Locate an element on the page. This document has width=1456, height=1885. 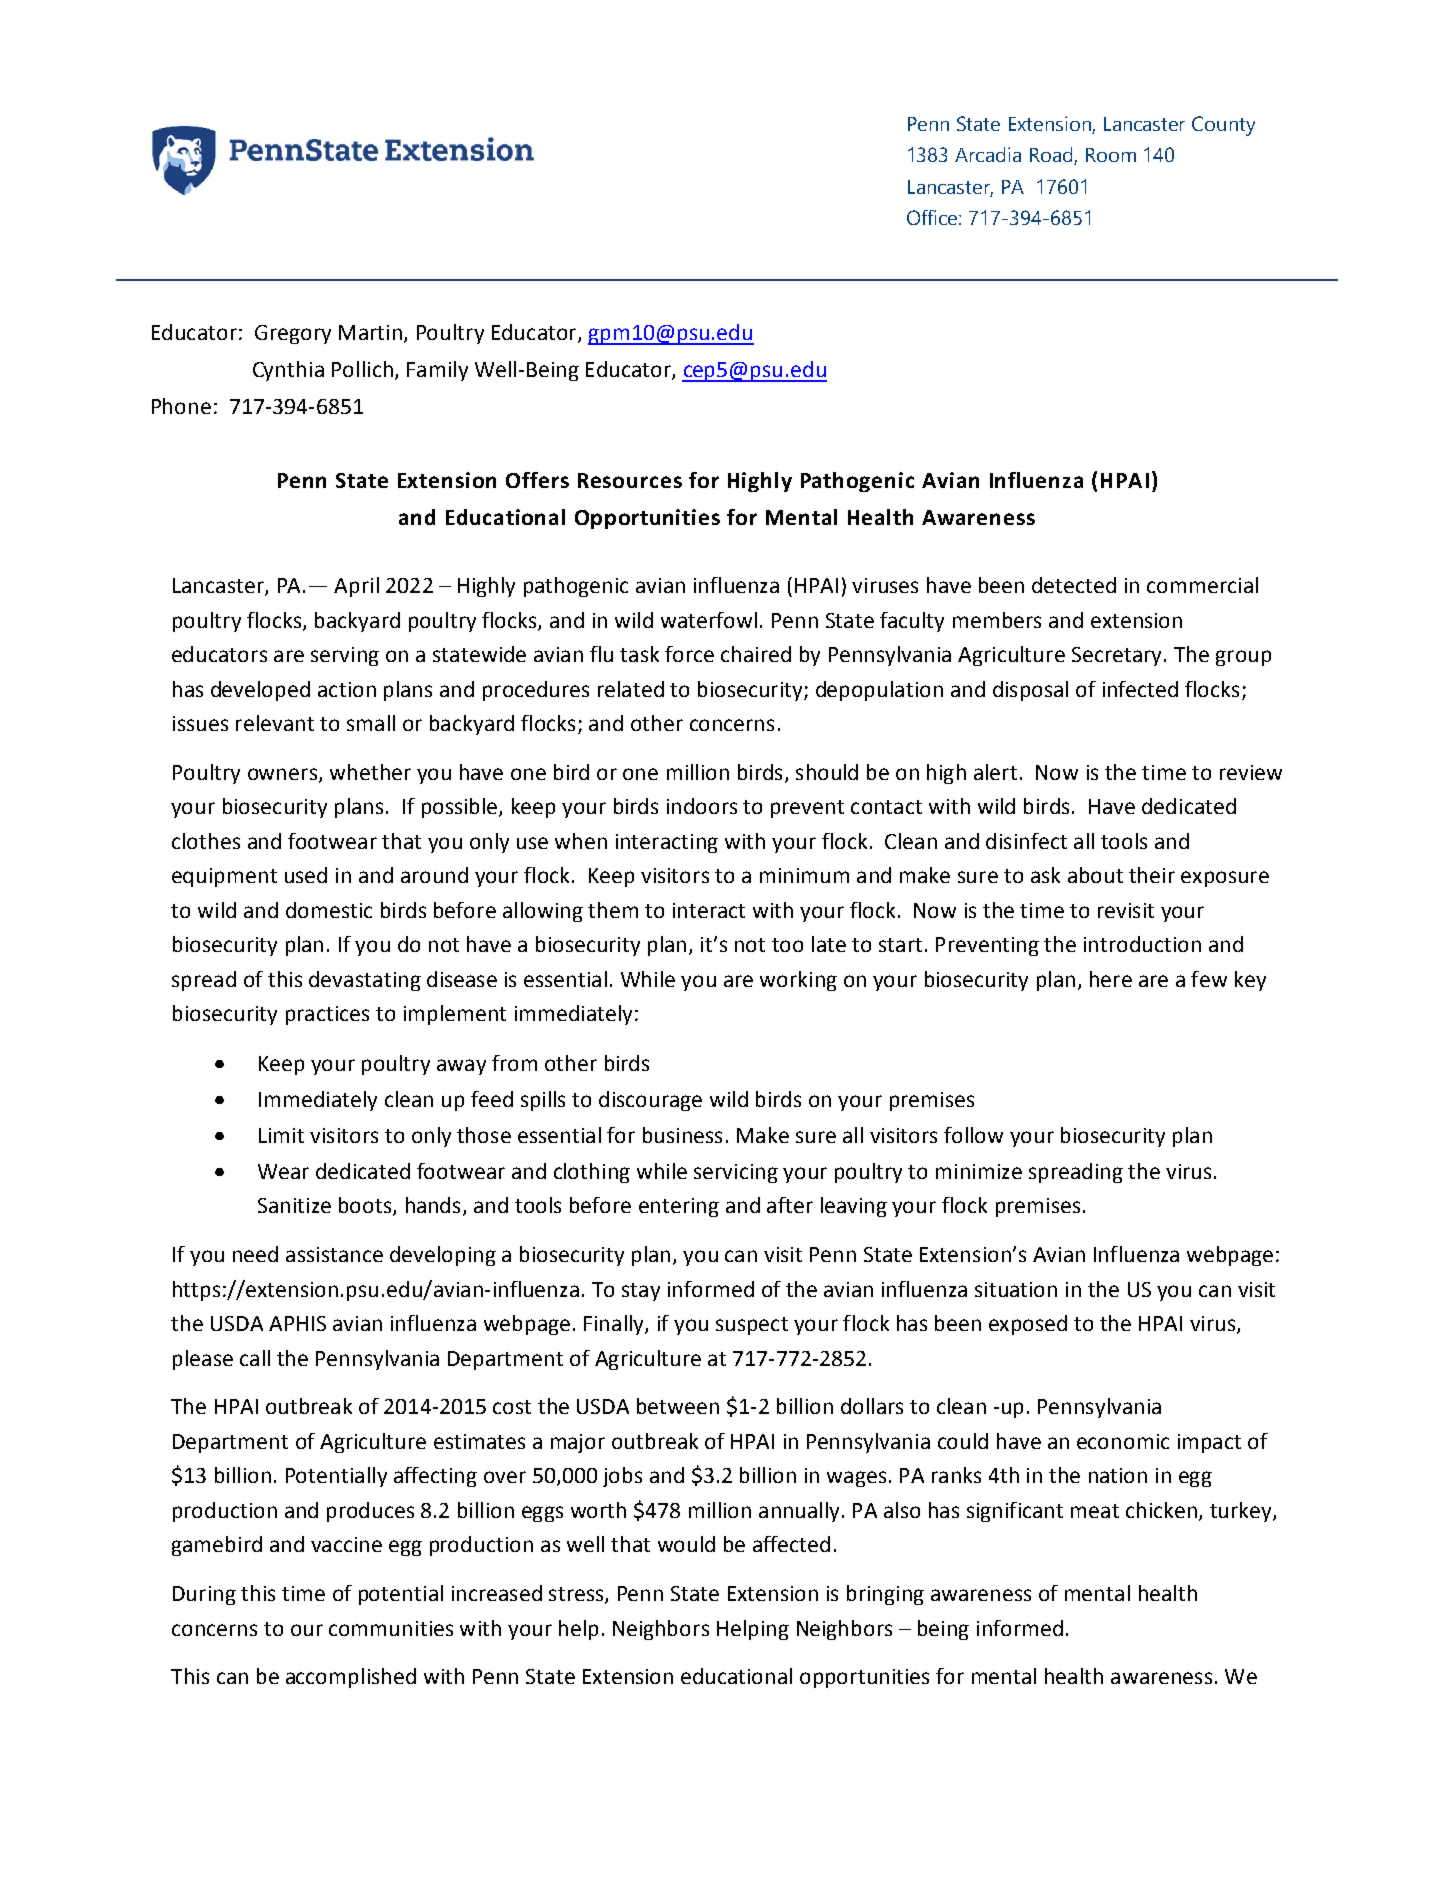
Limit is located at coordinates (281, 1135).
